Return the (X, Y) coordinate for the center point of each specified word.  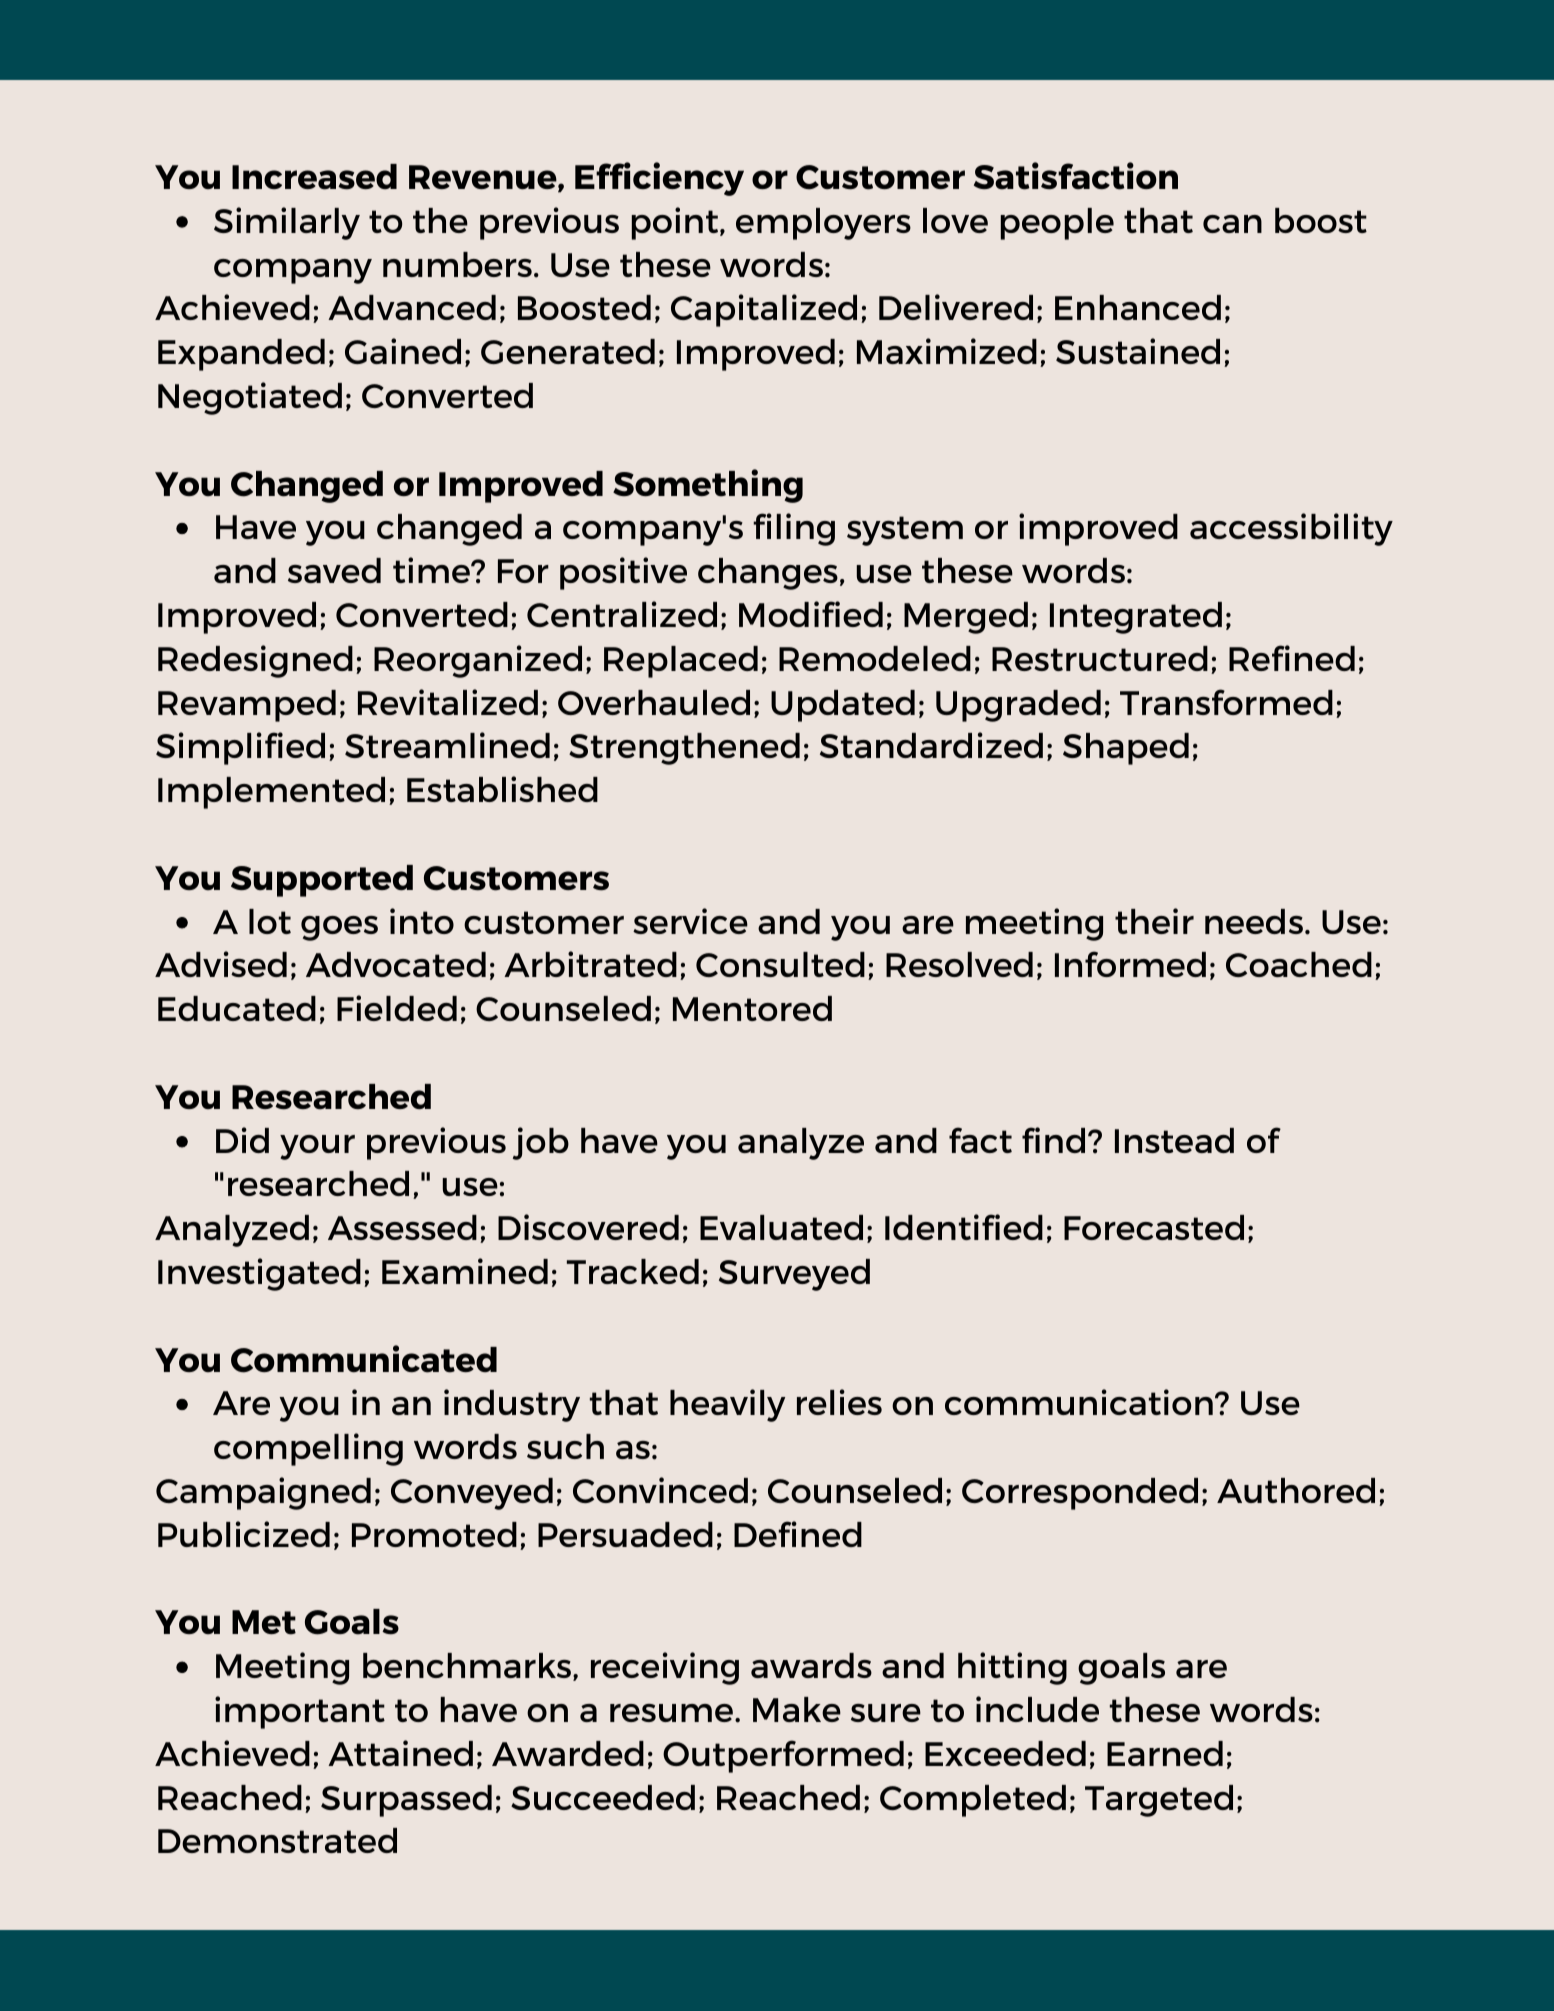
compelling (308, 1449)
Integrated (1136, 618)
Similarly (287, 223)
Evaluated (781, 1227)
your (317, 1147)
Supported (322, 881)
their (1154, 921)
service (690, 921)
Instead (1174, 1140)
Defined (798, 1534)
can (1232, 224)
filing (794, 529)
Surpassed (406, 1801)
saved (334, 570)
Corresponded (1080, 1494)
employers (823, 224)
